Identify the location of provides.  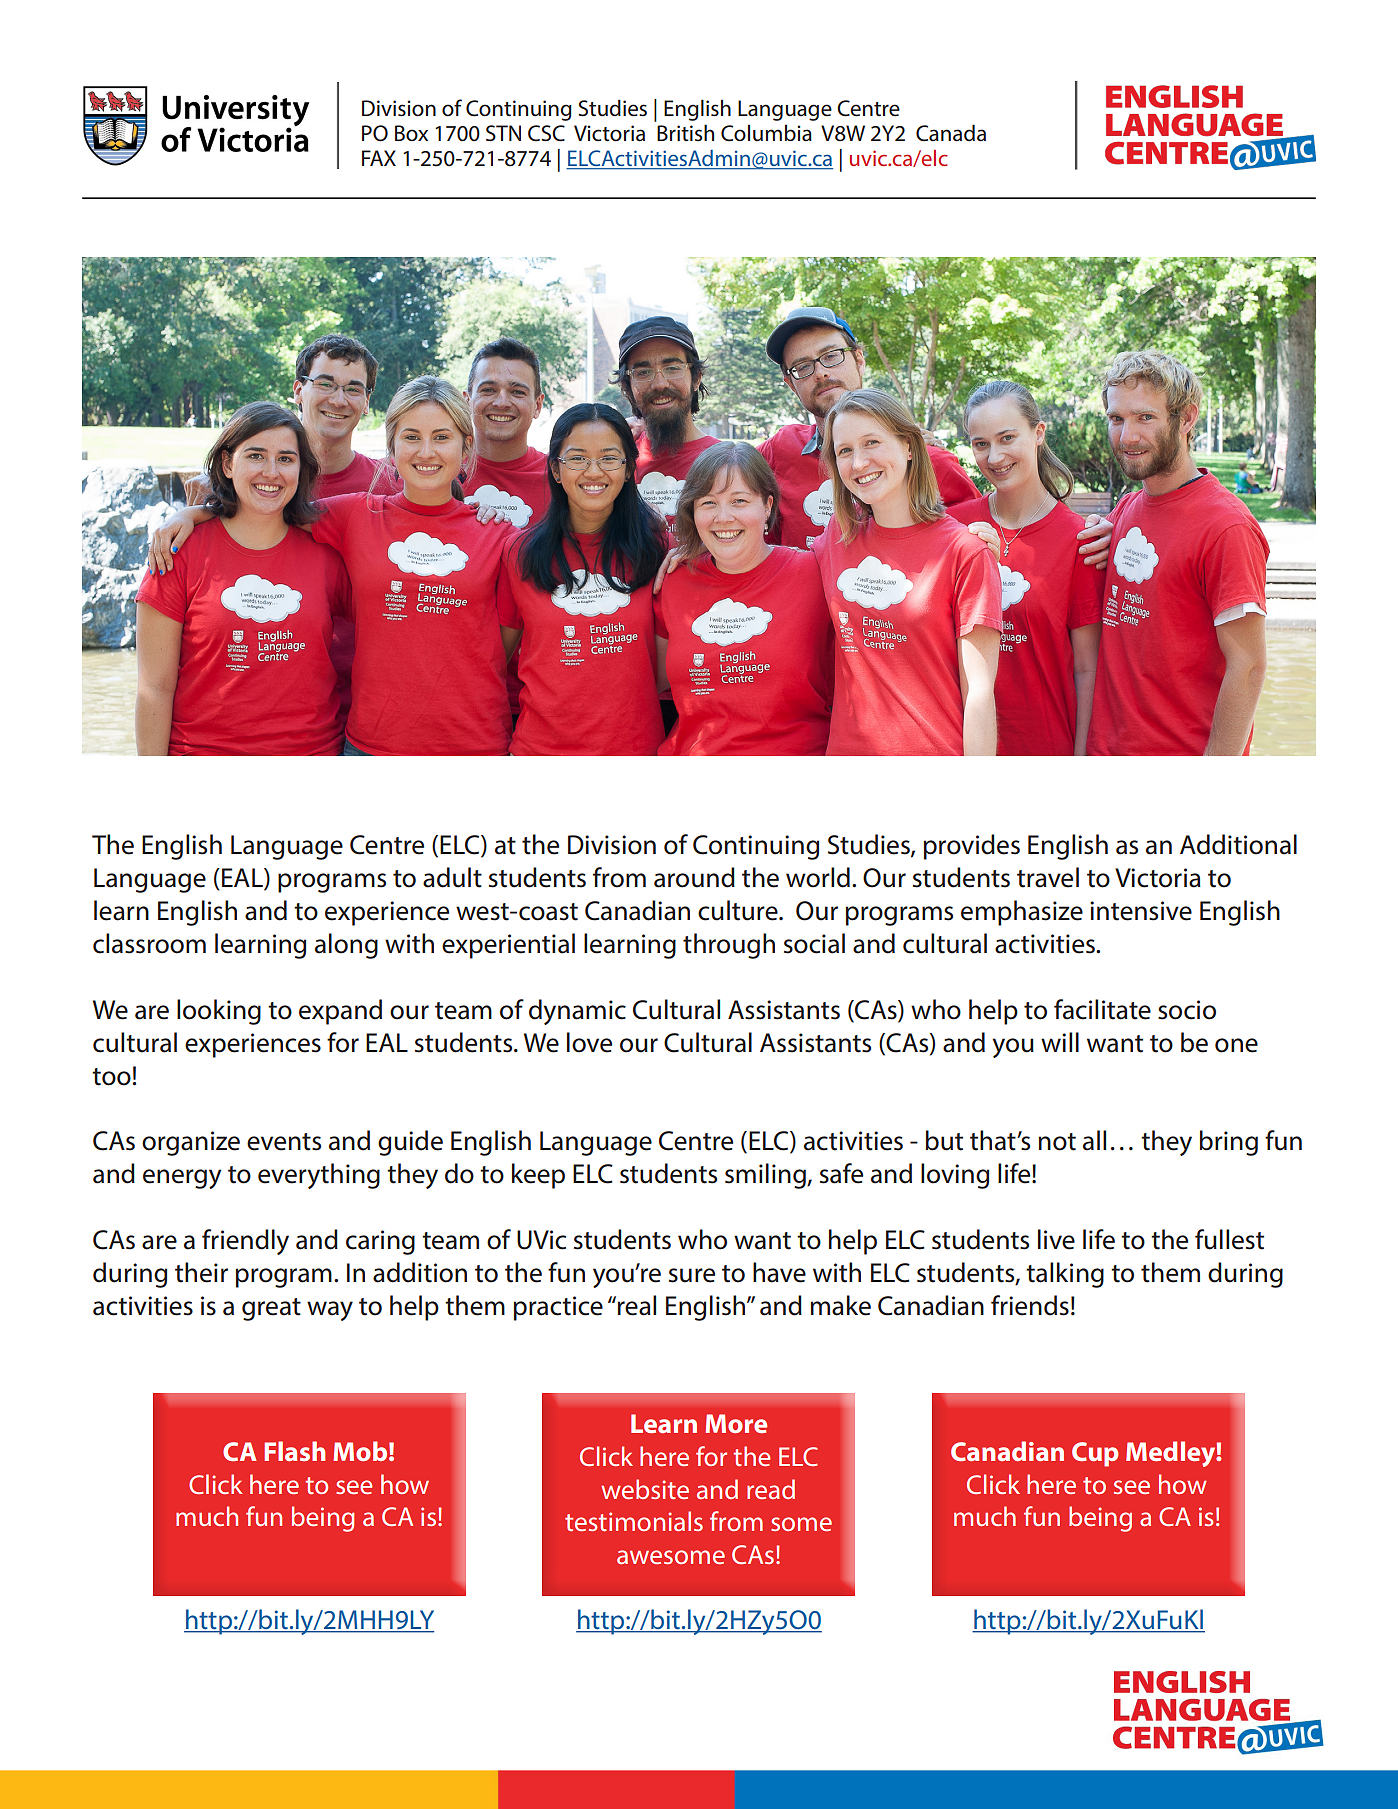
(972, 847).
